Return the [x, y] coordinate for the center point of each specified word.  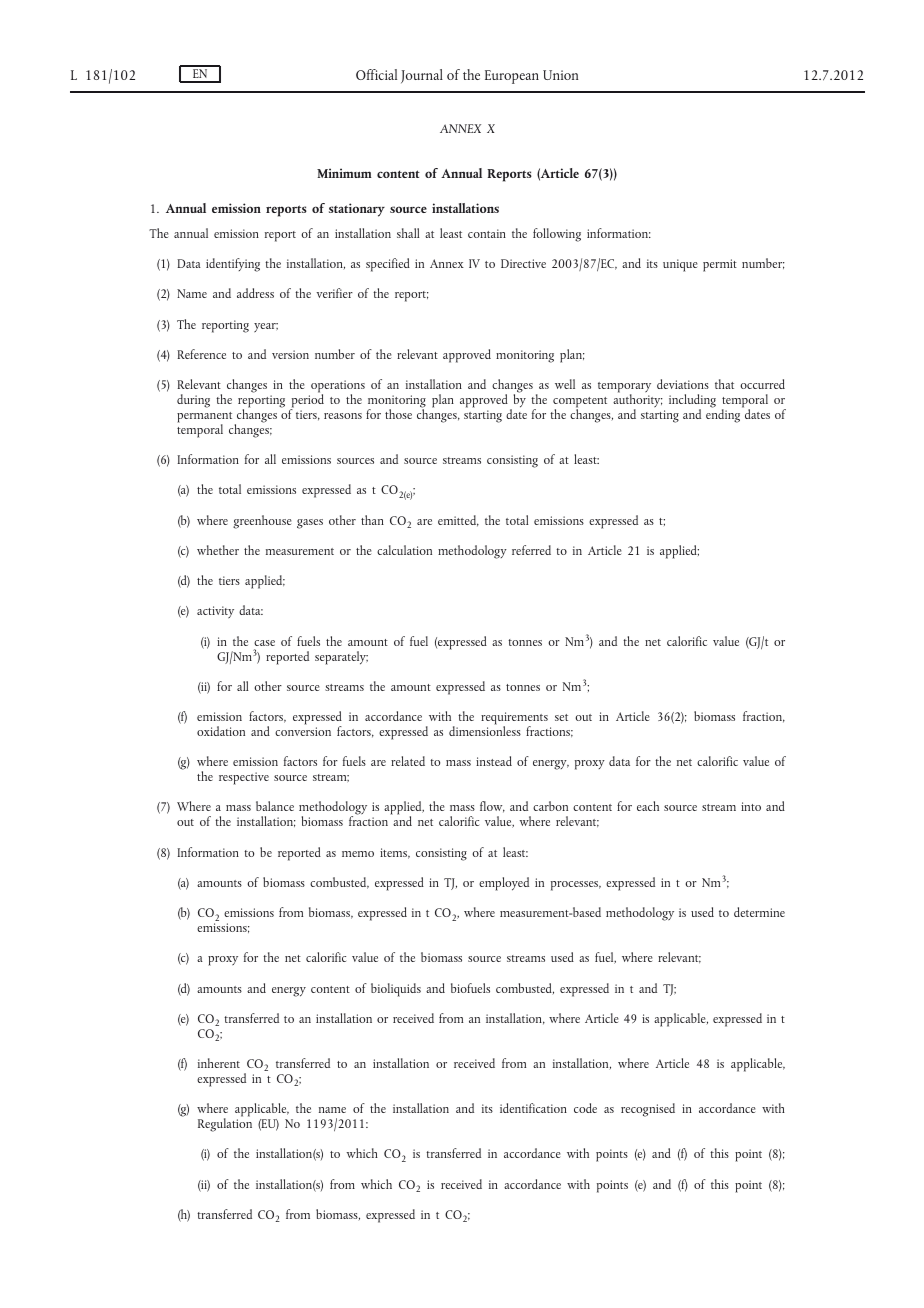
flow [492, 807]
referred [531, 550]
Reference [201, 354]
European [512, 77]
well [565, 384]
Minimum [344, 173]
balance [275, 806]
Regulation [225, 1124]
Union [560, 75]
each [648, 806]
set [561, 717]
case [264, 643]
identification [533, 1108]
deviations [683, 384]
